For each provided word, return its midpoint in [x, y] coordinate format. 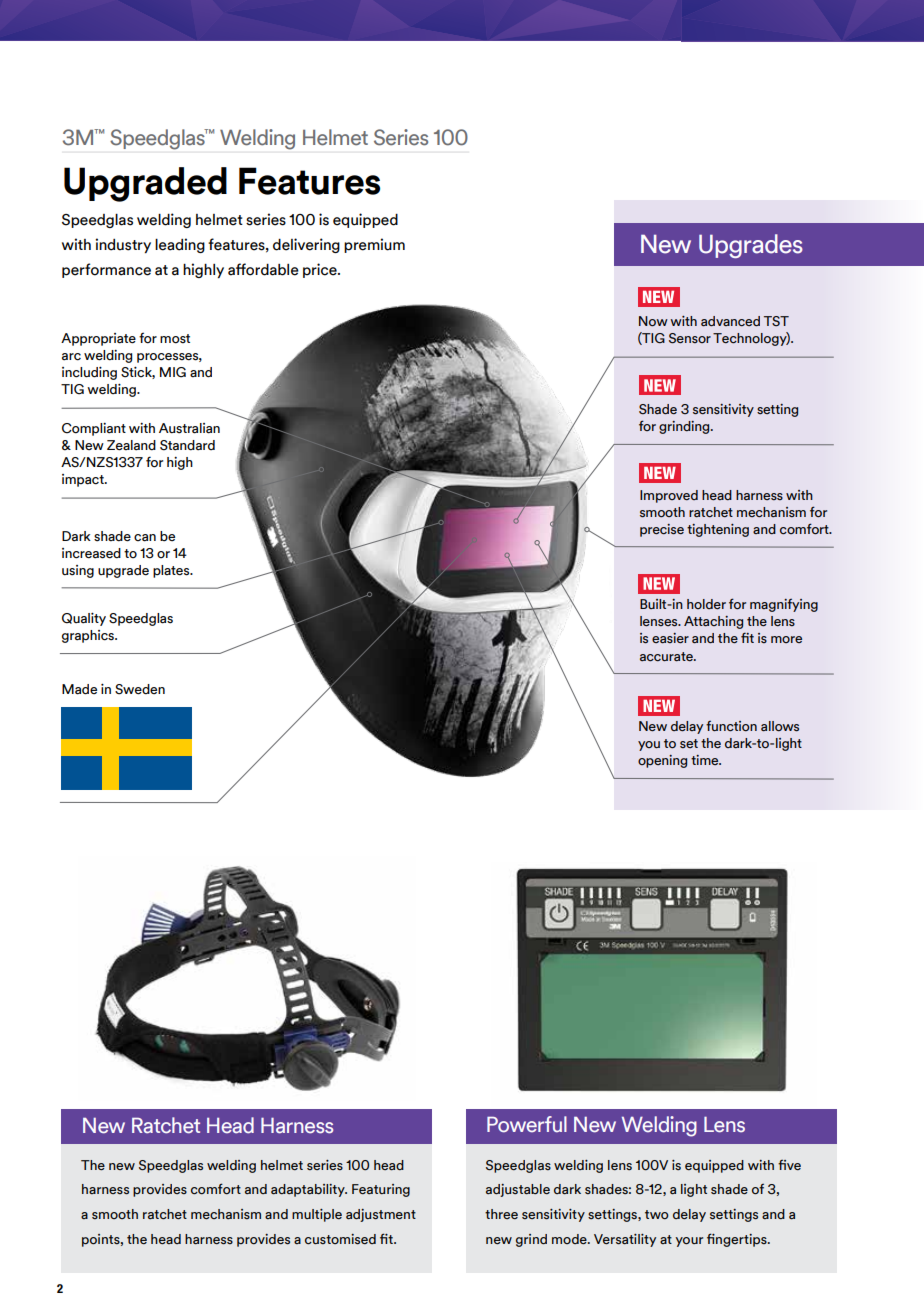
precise [662, 530]
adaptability [309, 1190]
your [689, 1242]
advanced [730, 321]
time [706, 760]
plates [172, 571]
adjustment [381, 1215]
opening [662, 761]
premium [374, 245]
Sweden [140, 689]
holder [706, 604]
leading [180, 245]
